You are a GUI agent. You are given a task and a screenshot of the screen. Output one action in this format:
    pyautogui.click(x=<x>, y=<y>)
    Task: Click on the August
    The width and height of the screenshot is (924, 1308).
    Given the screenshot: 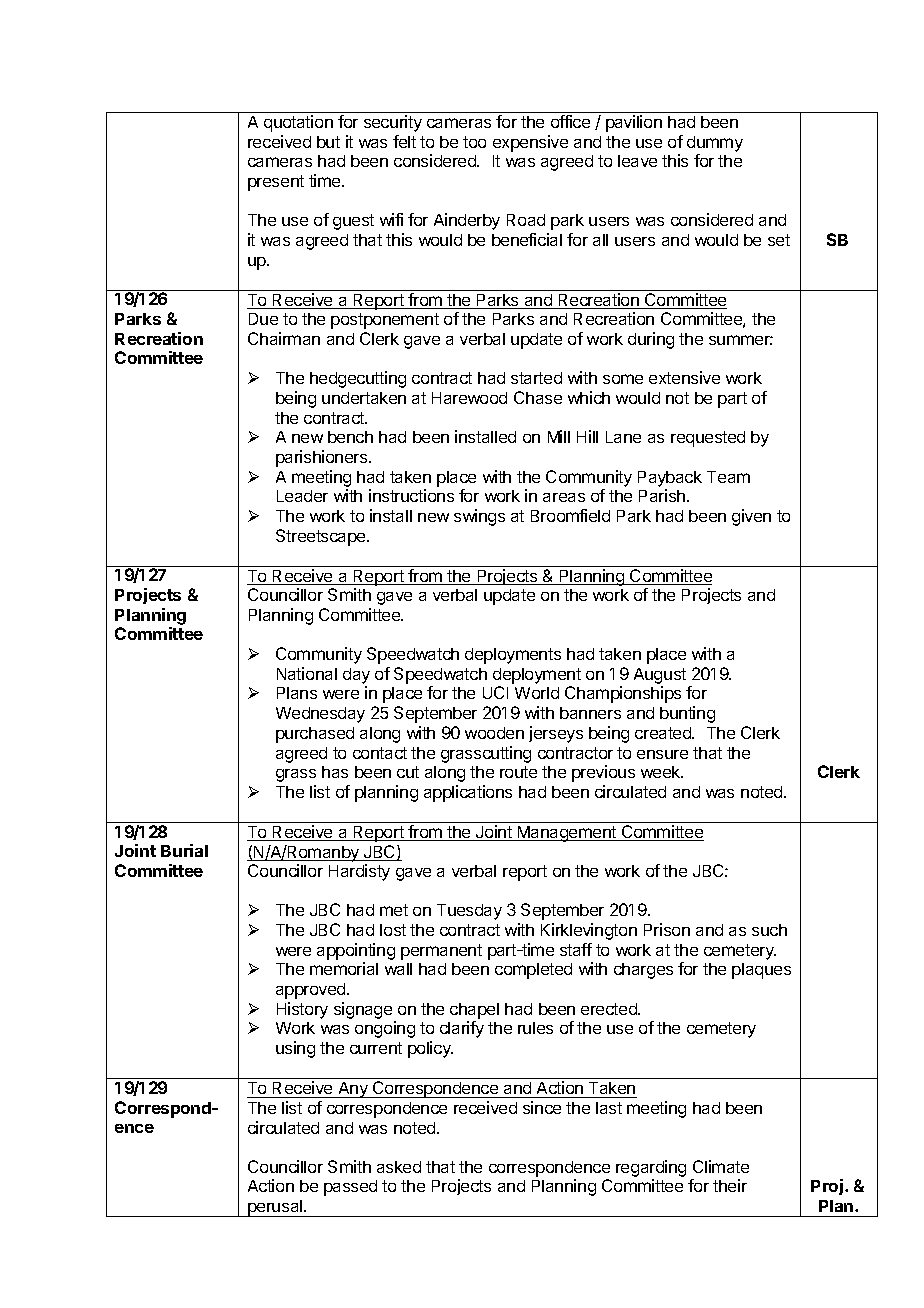 What is the action you would take?
    pyautogui.click(x=660, y=677)
